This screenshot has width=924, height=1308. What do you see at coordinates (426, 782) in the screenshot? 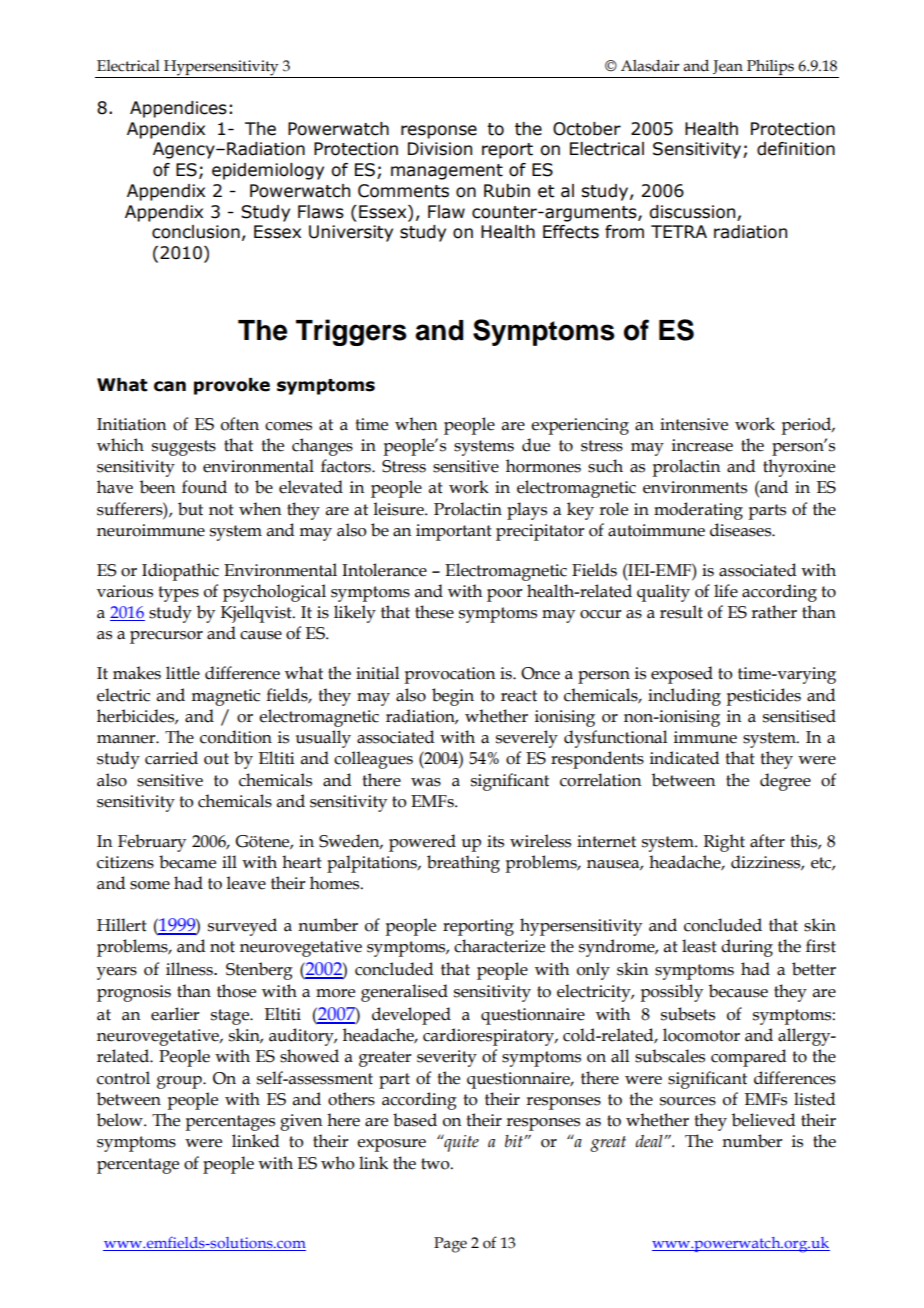
I see `was` at bounding box center [426, 782].
